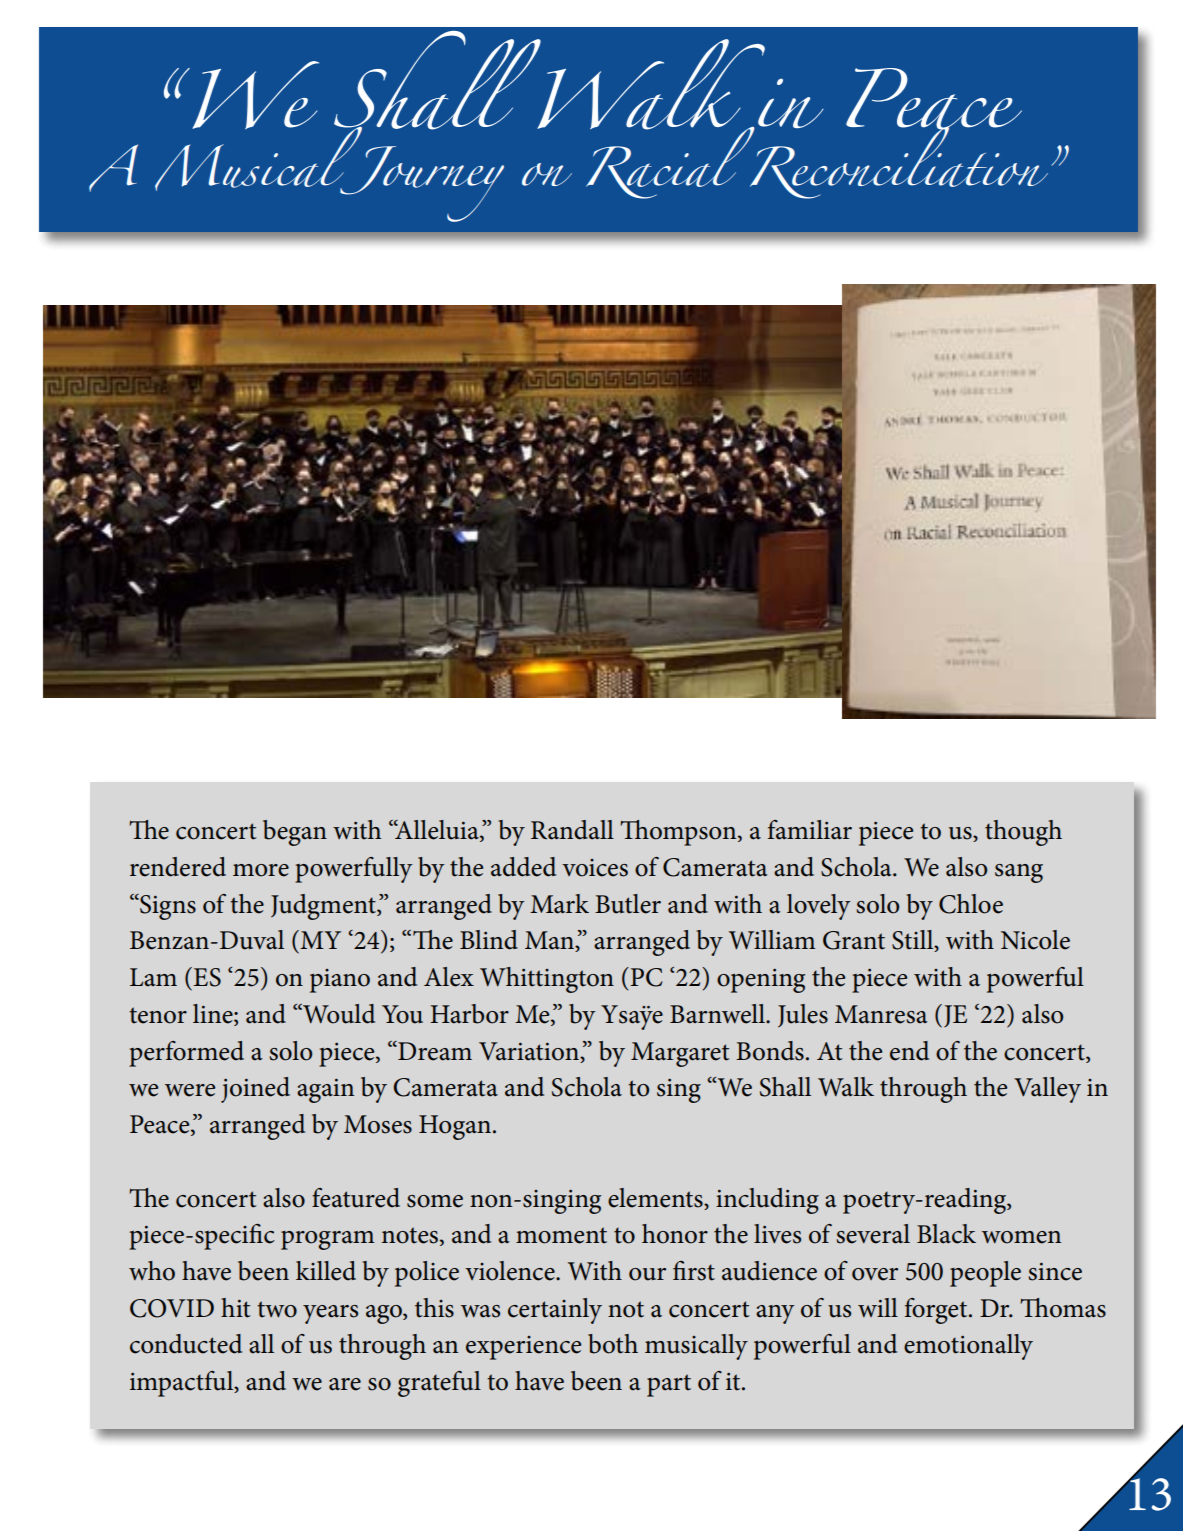  What do you see at coordinates (1035, 940) in the screenshot?
I see `Nicole` at bounding box center [1035, 940].
